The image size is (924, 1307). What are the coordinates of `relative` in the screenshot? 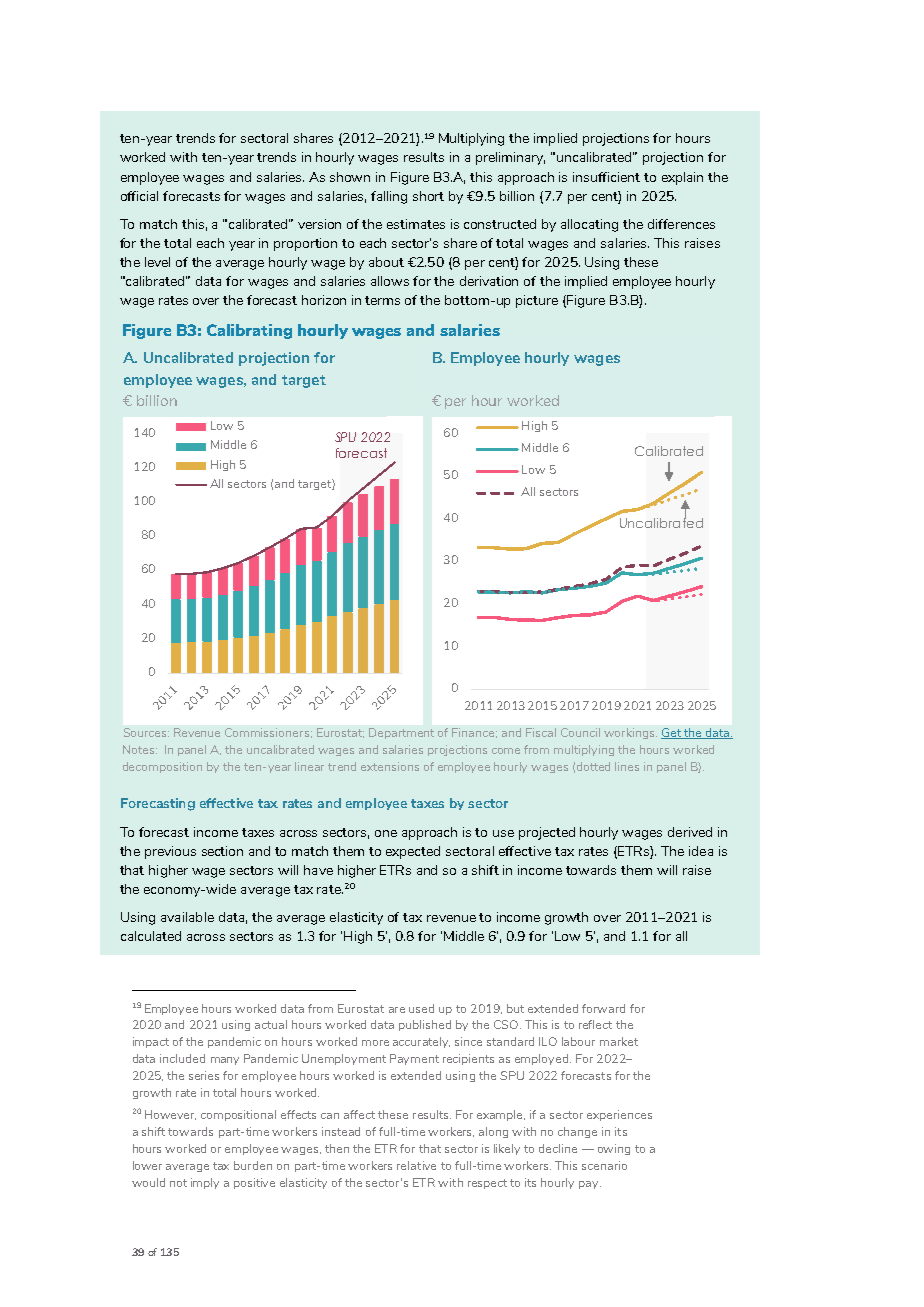 It's located at (416, 1165).
